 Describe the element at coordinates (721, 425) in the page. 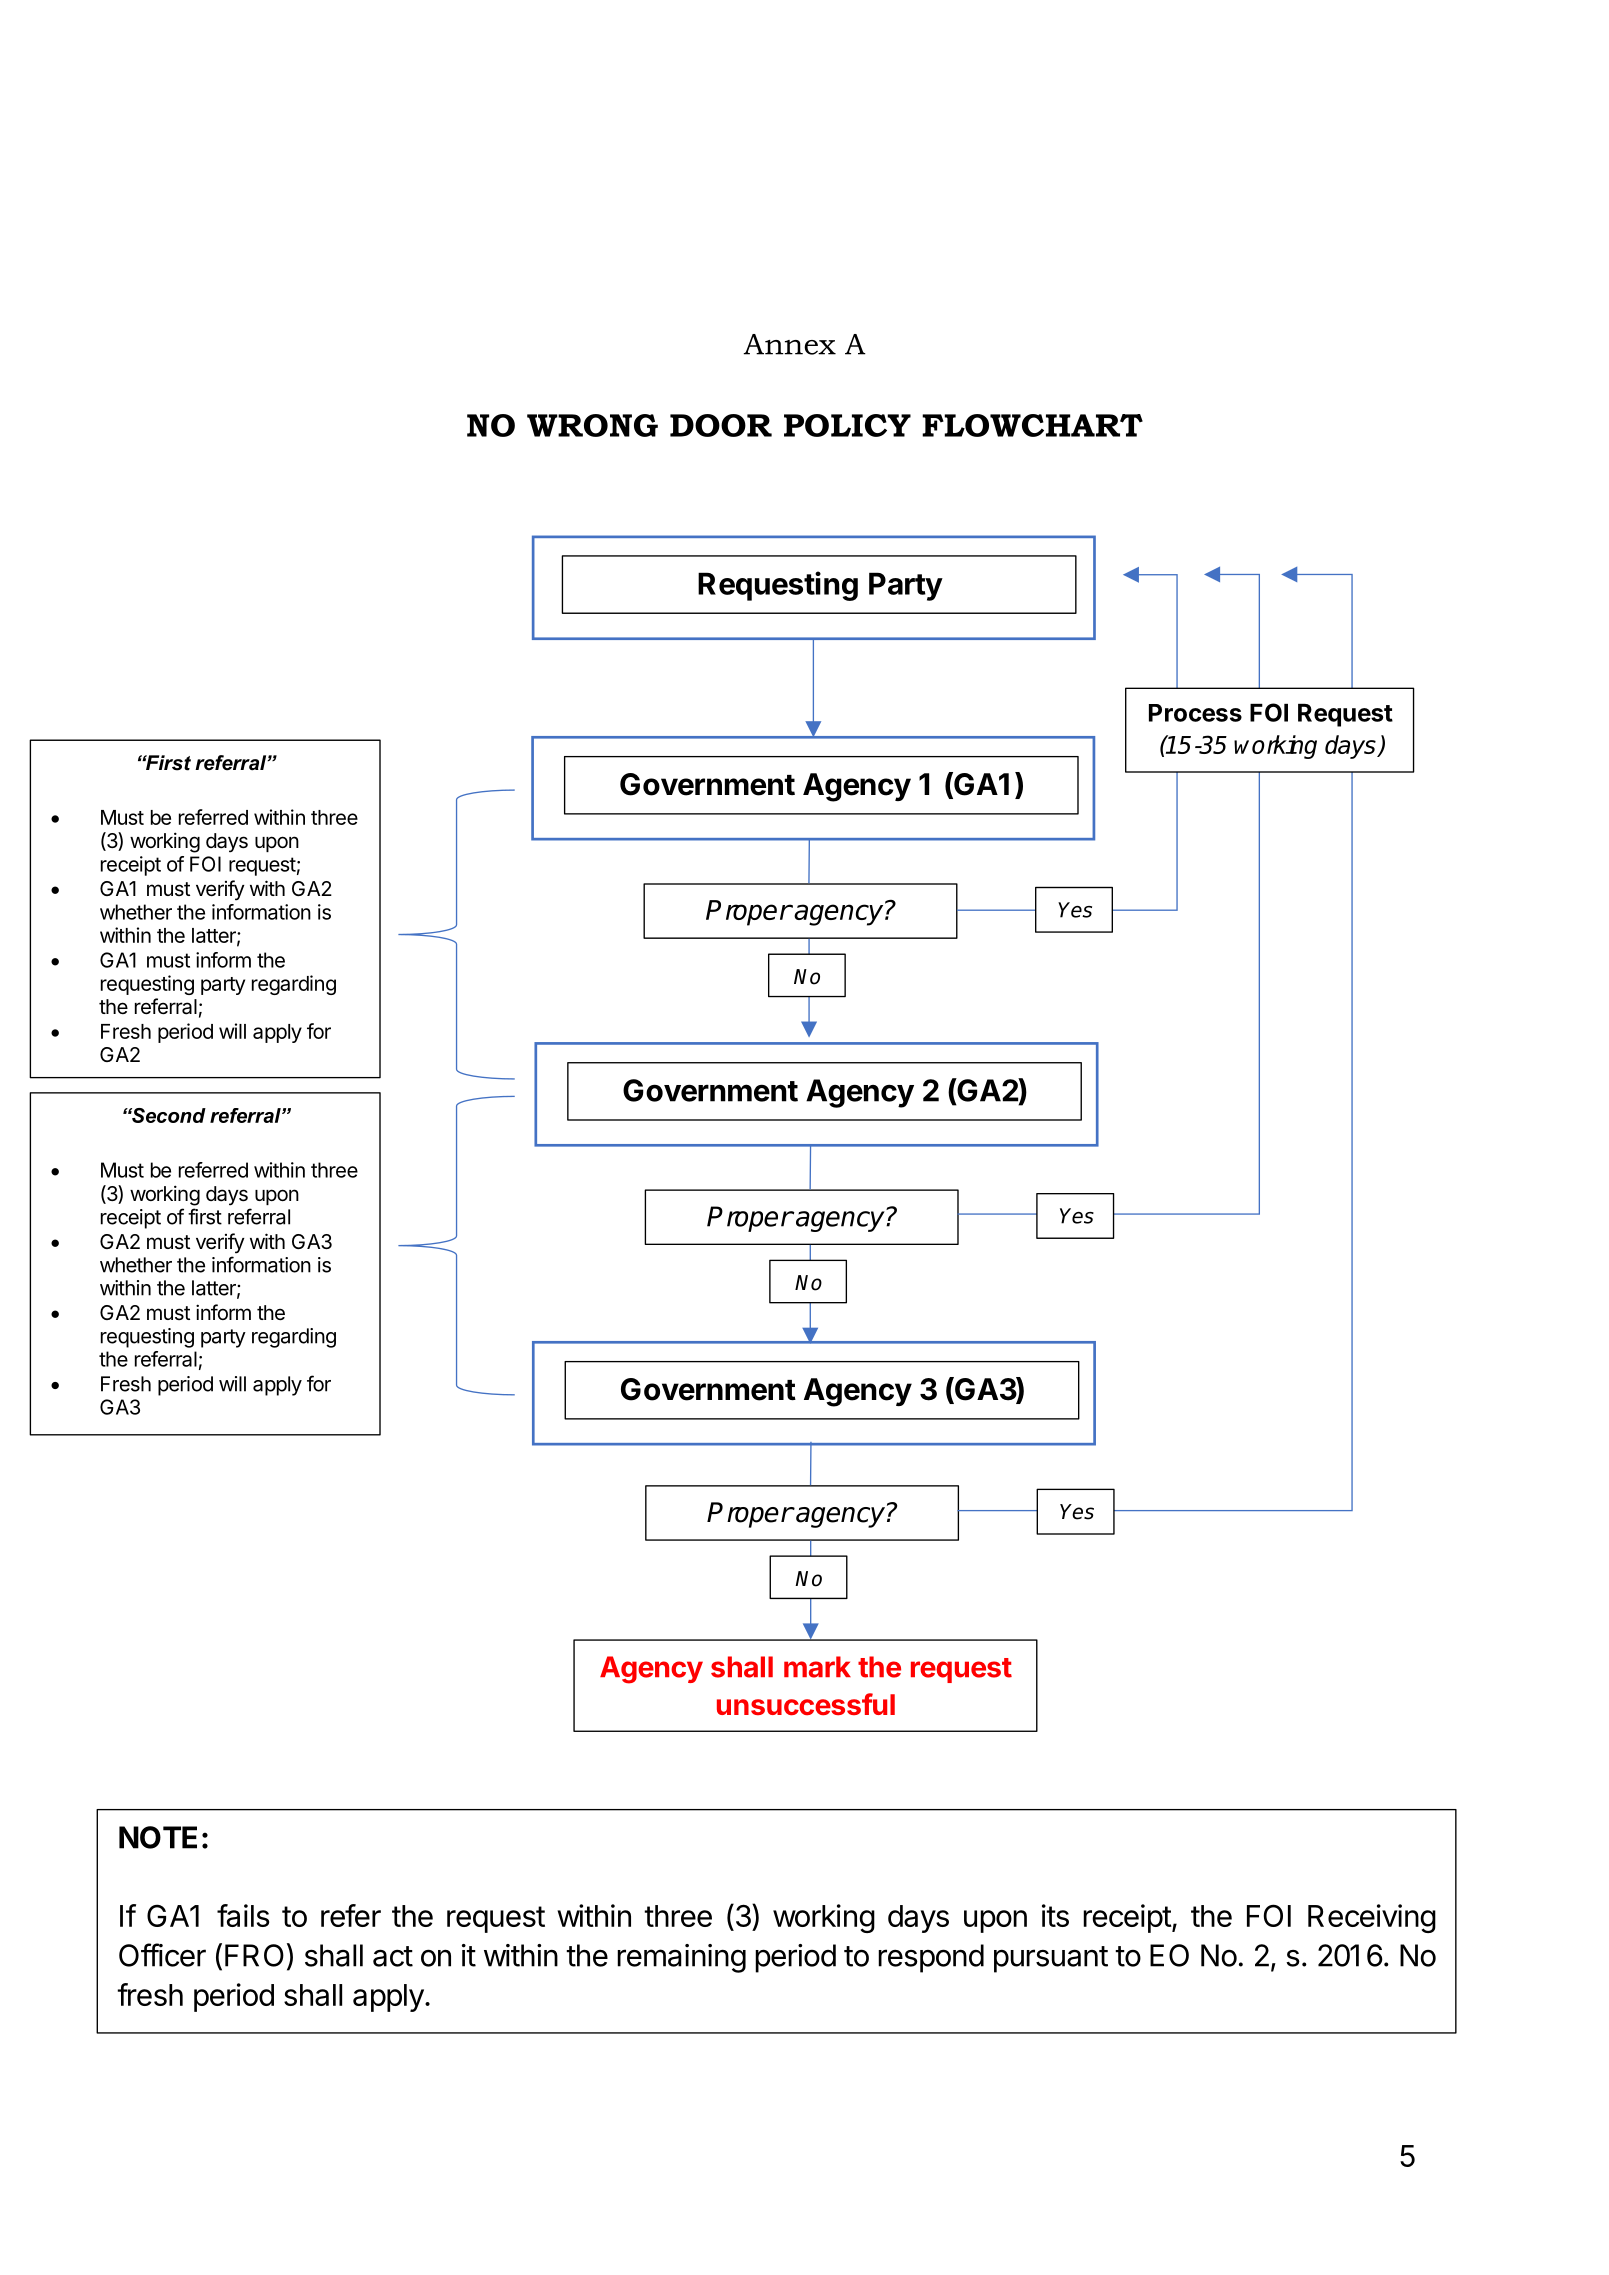

I see `DOOR` at that location.
